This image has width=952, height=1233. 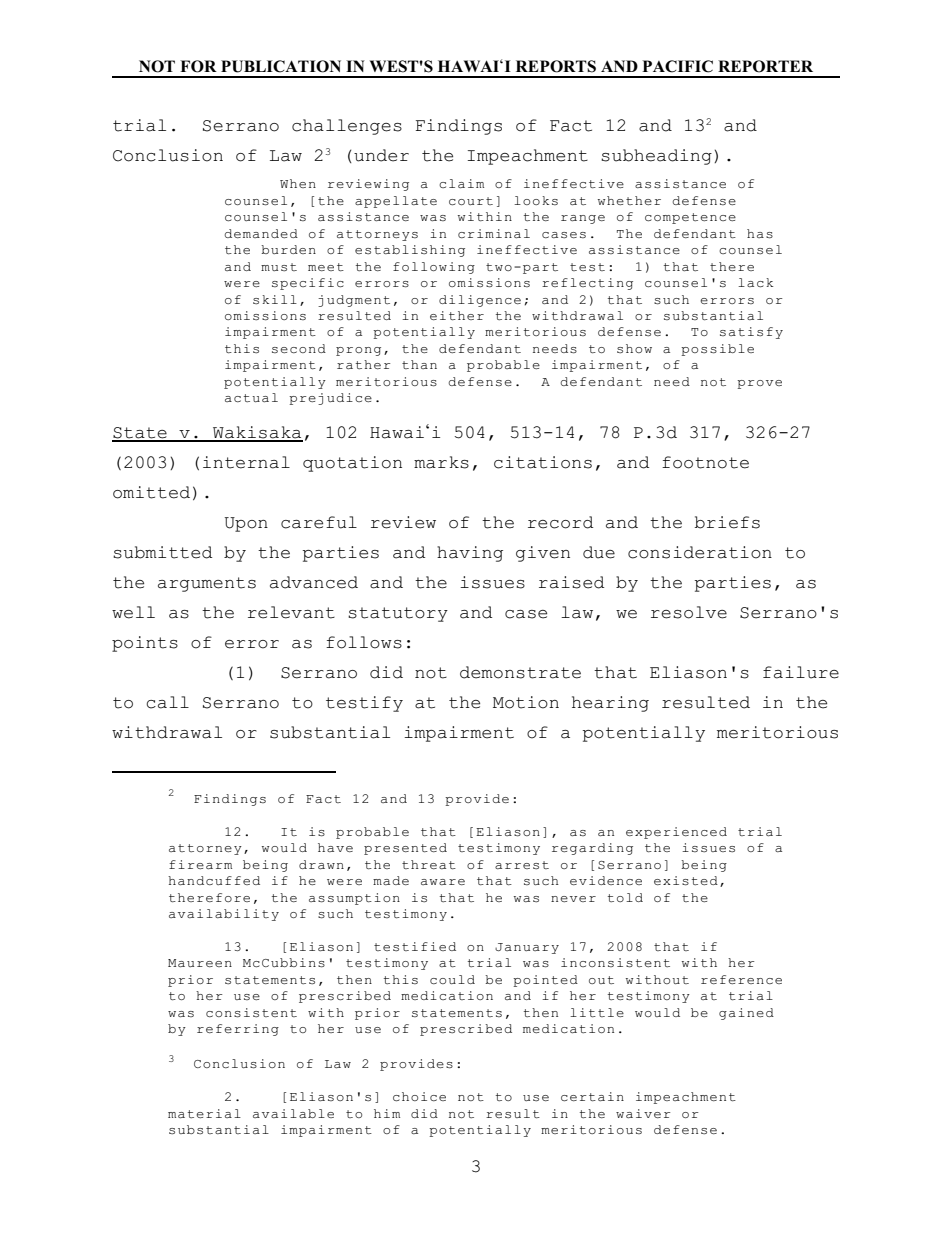 What do you see at coordinates (419, 1097) in the image?
I see `choice` at bounding box center [419, 1097].
